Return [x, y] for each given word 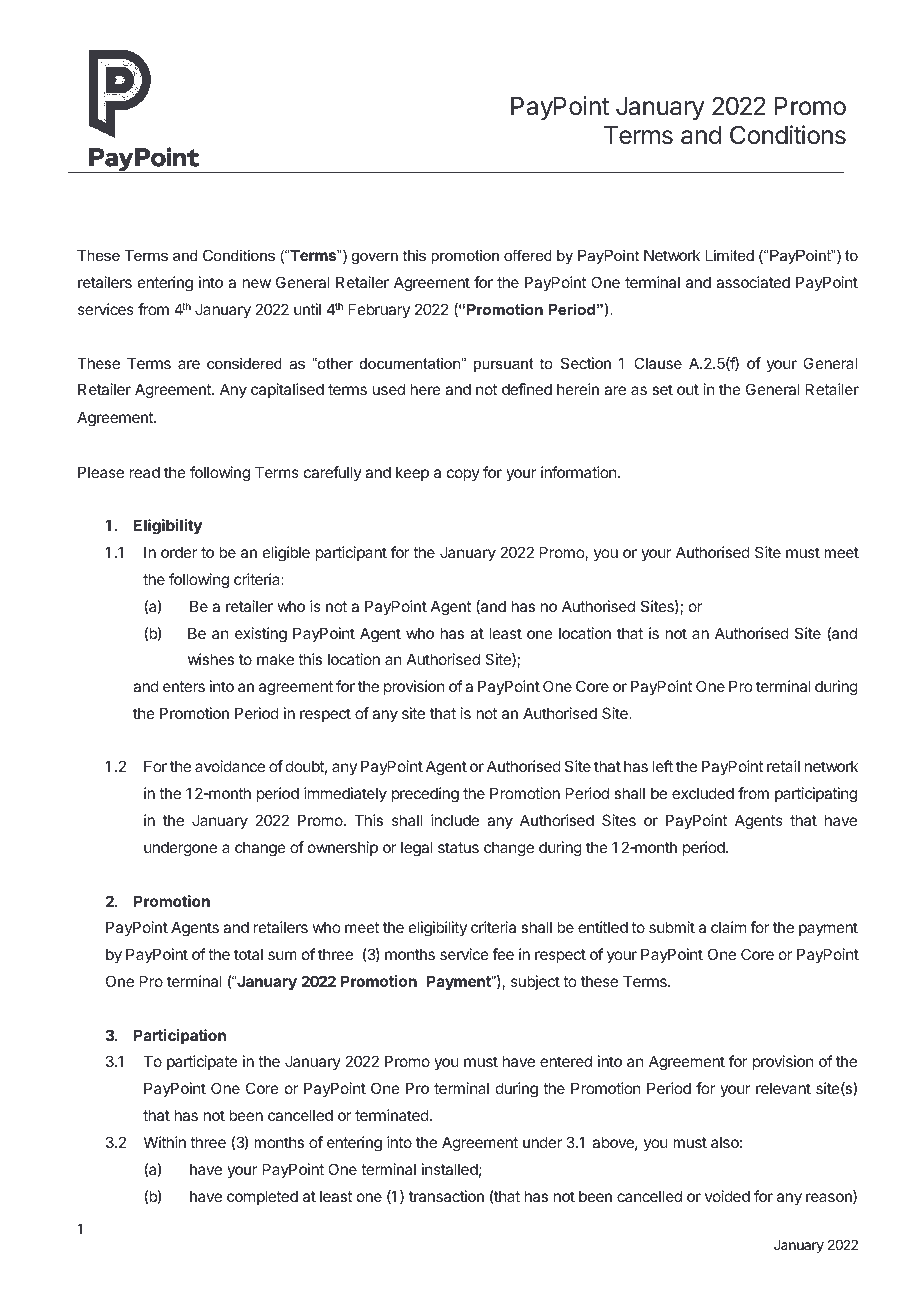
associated [753, 282]
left [663, 766]
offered [528, 255]
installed [450, 1169]
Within [165, 1142]
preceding [425, 795]
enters [184, 686]
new [256, 283]
